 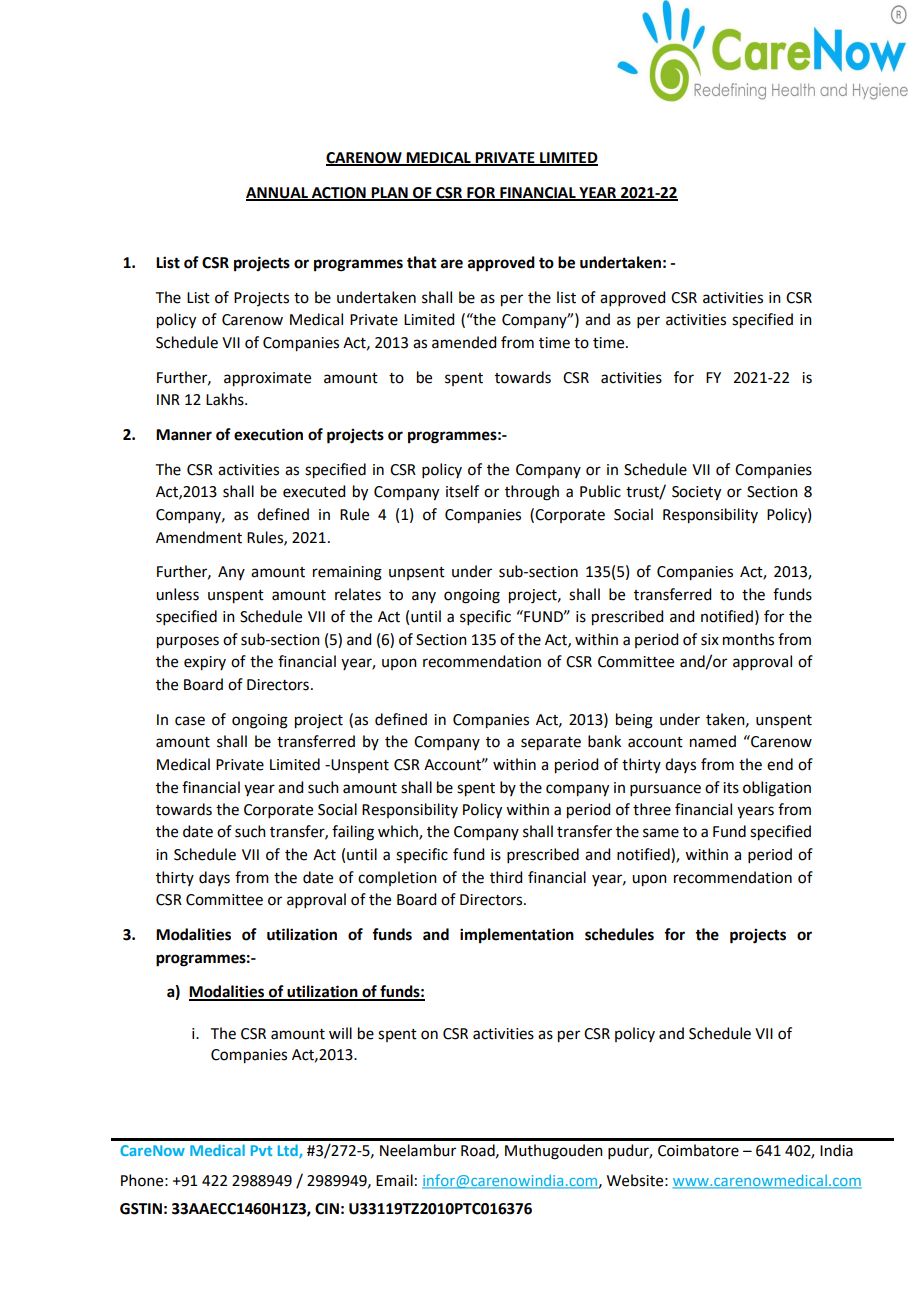 I want to click on amended, so click(x=464, y=342).
